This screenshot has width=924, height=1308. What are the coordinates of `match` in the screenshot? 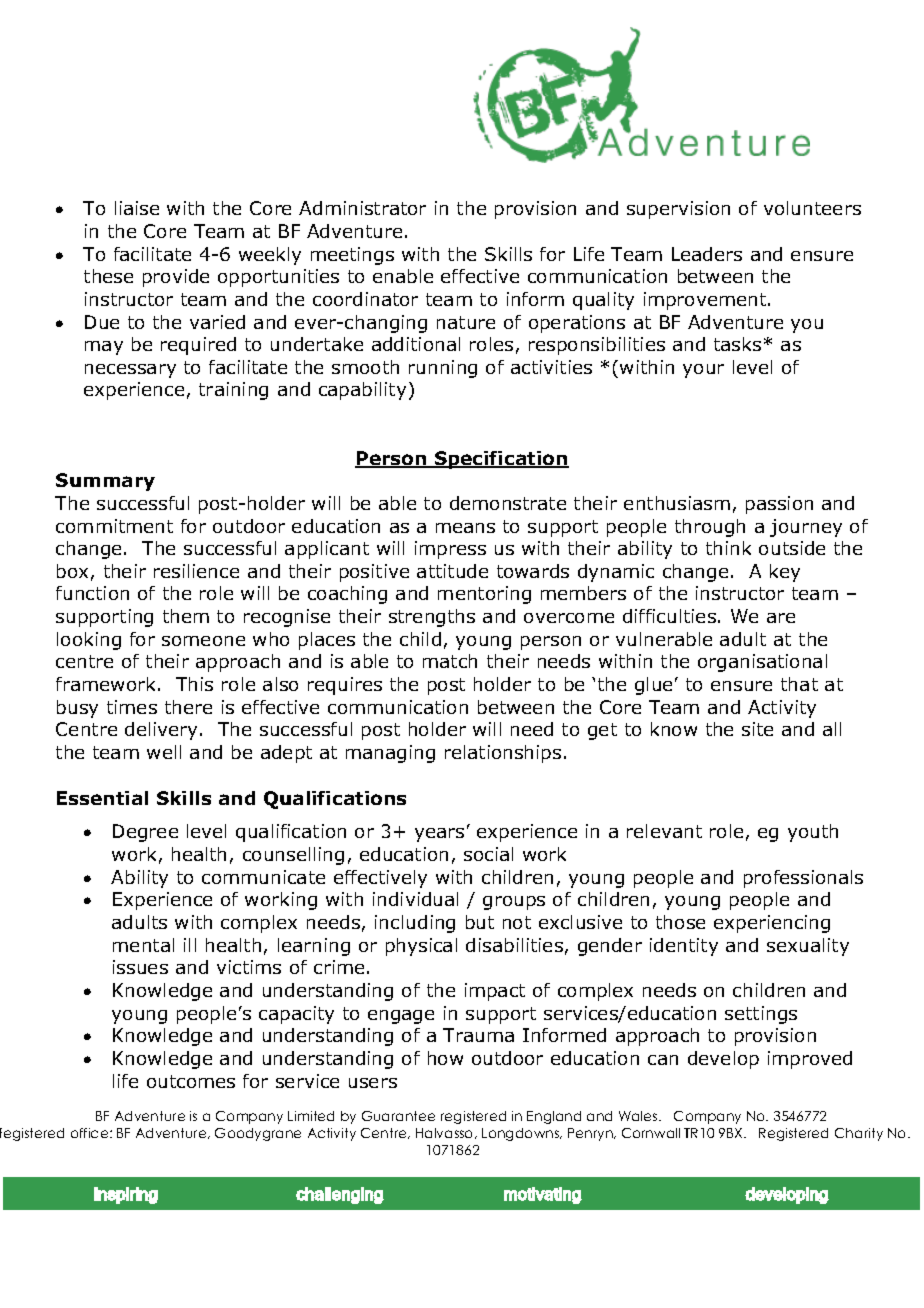 It's located at (450, 661).
